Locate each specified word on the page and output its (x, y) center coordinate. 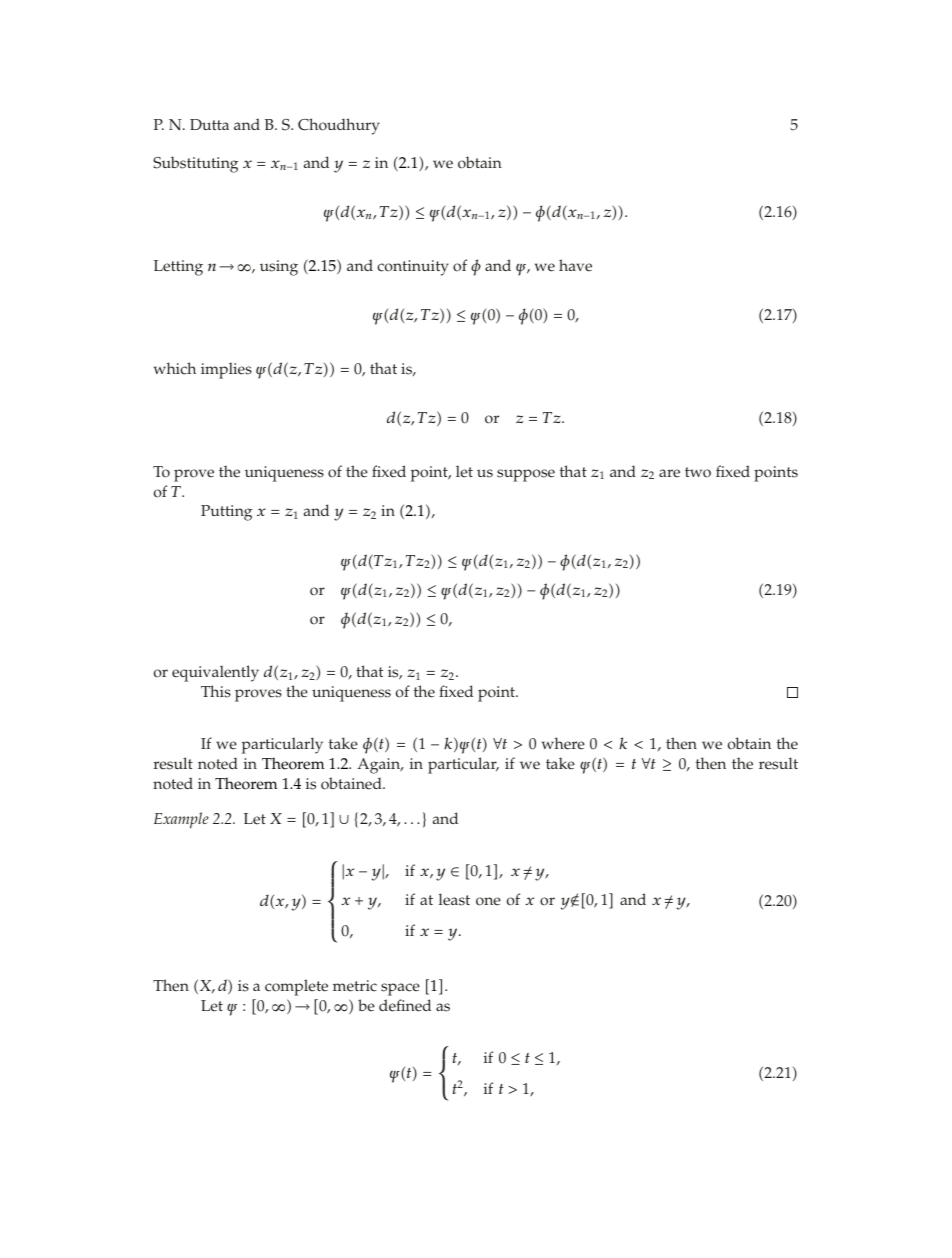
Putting (226, 513)
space (400, 989)
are (669, 473)
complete (296, 987)
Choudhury (339, 126)
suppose (526, 475)
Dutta (209, 124)
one (488, 901)
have (575, 265)
